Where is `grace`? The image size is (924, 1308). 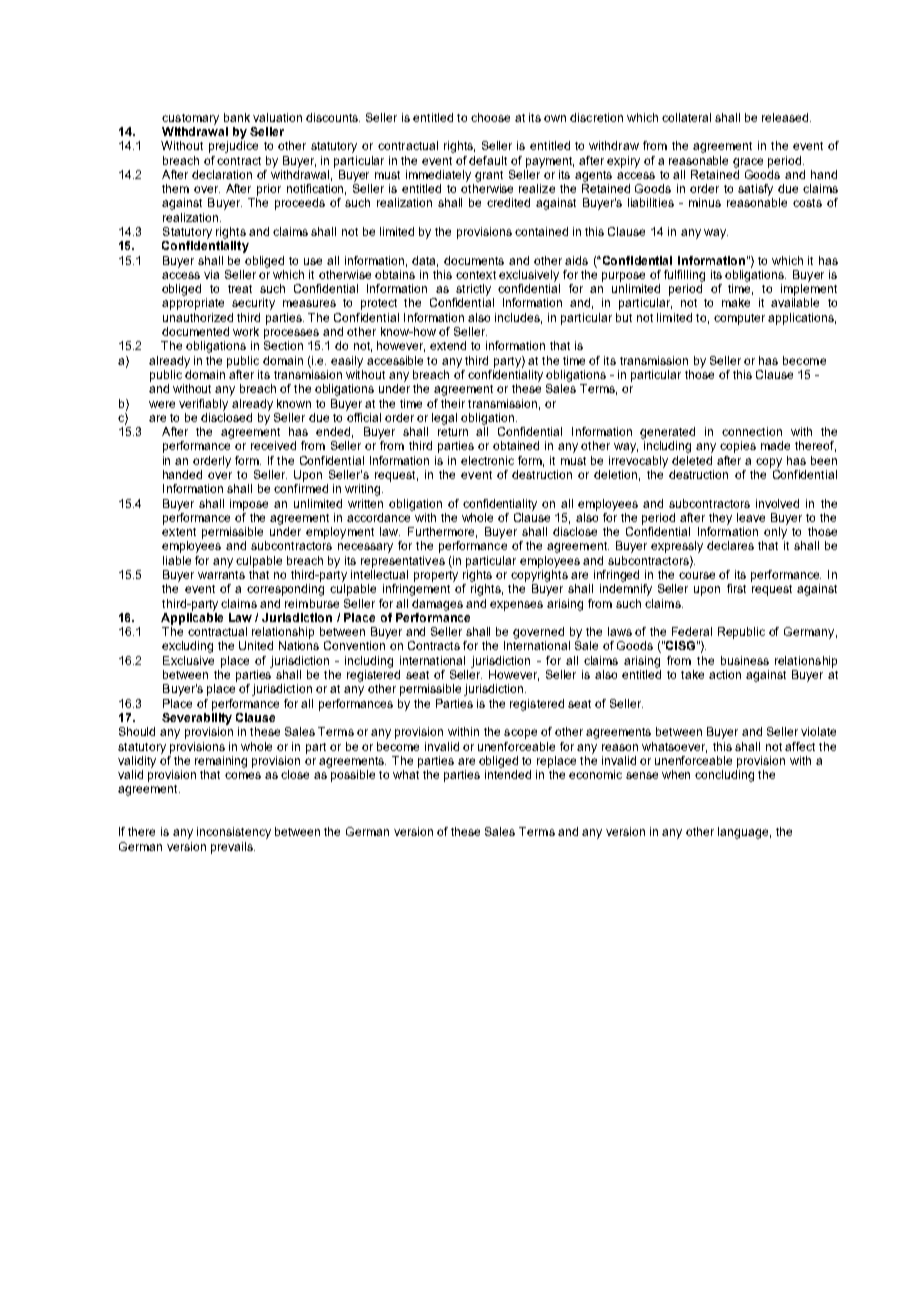
grace is located at coordinates (748, 163).
